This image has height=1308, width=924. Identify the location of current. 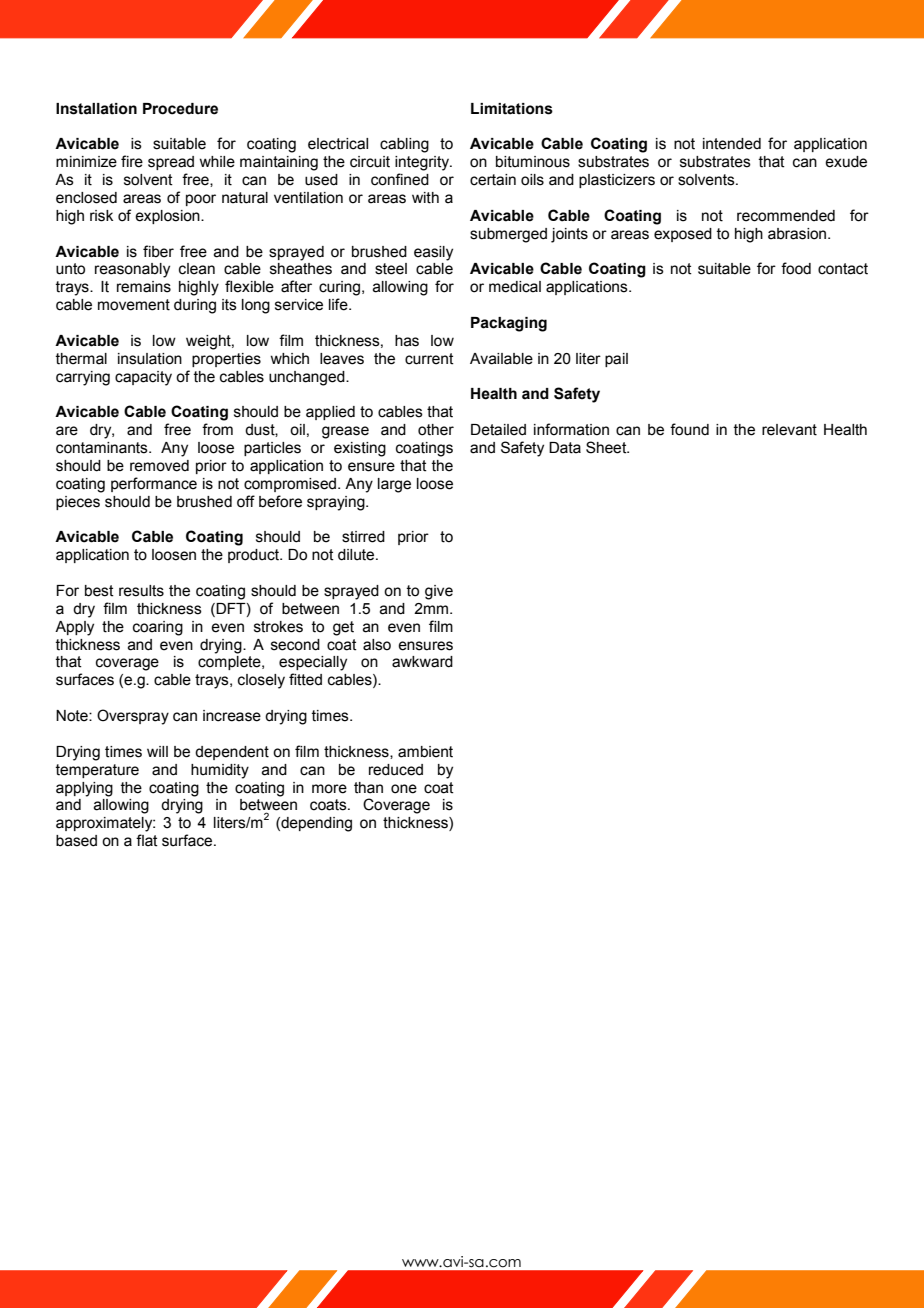
(429, 359).
